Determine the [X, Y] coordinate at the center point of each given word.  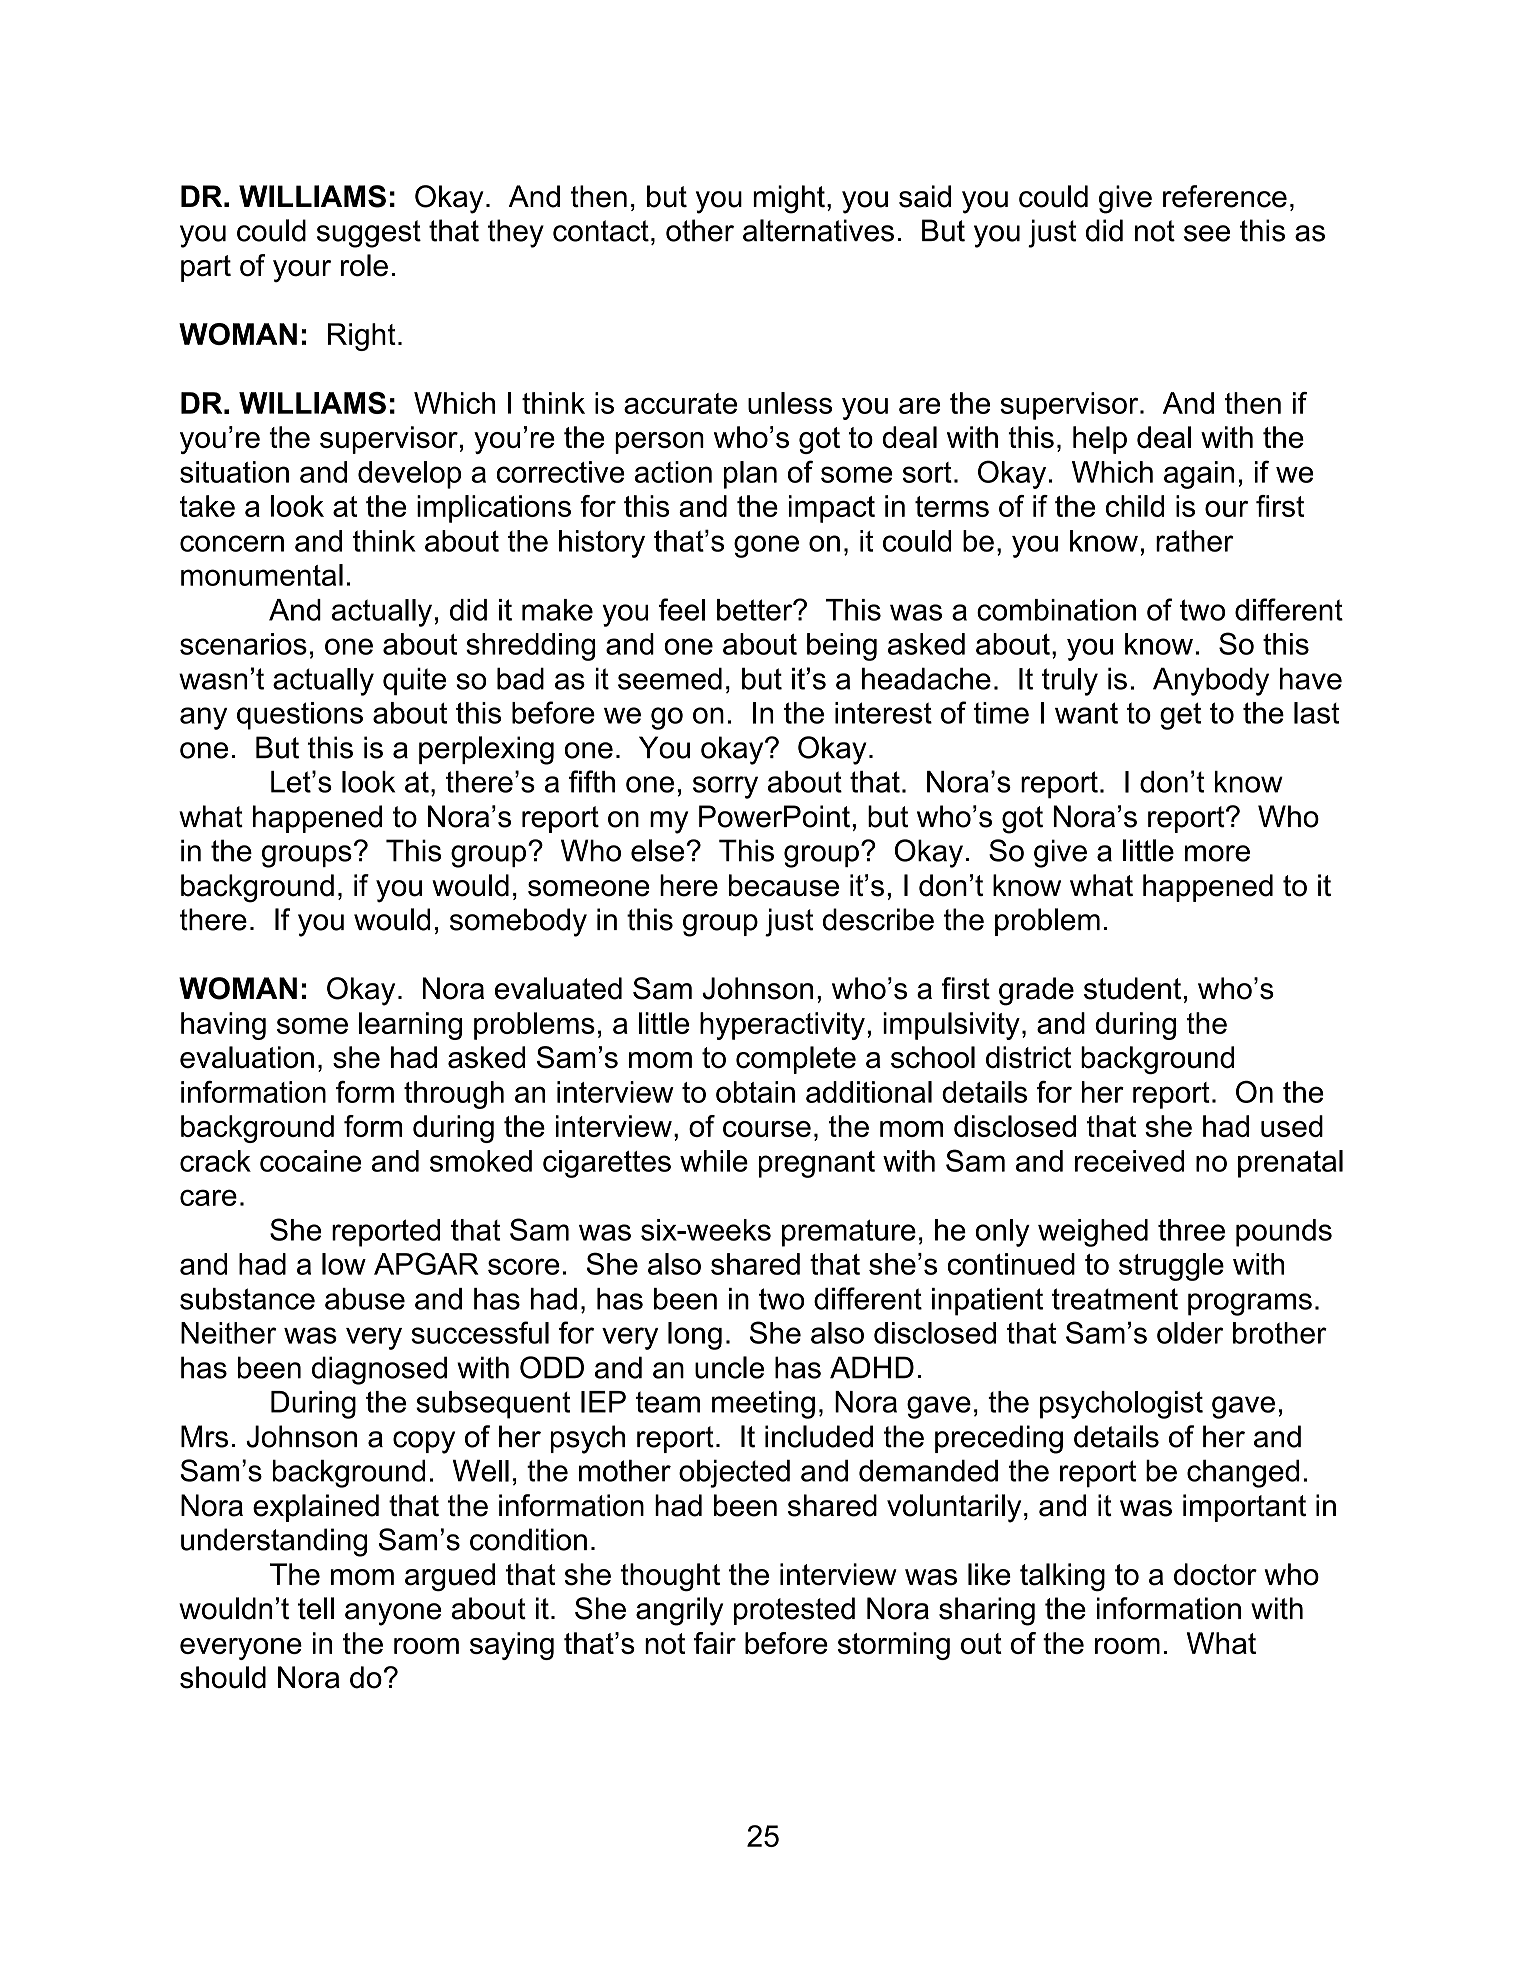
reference [1225, 196]
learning [410, 1026]
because [784, 885]
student [1132, 988]
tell [316, 1608]
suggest [369, 234]
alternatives [818, 230]
